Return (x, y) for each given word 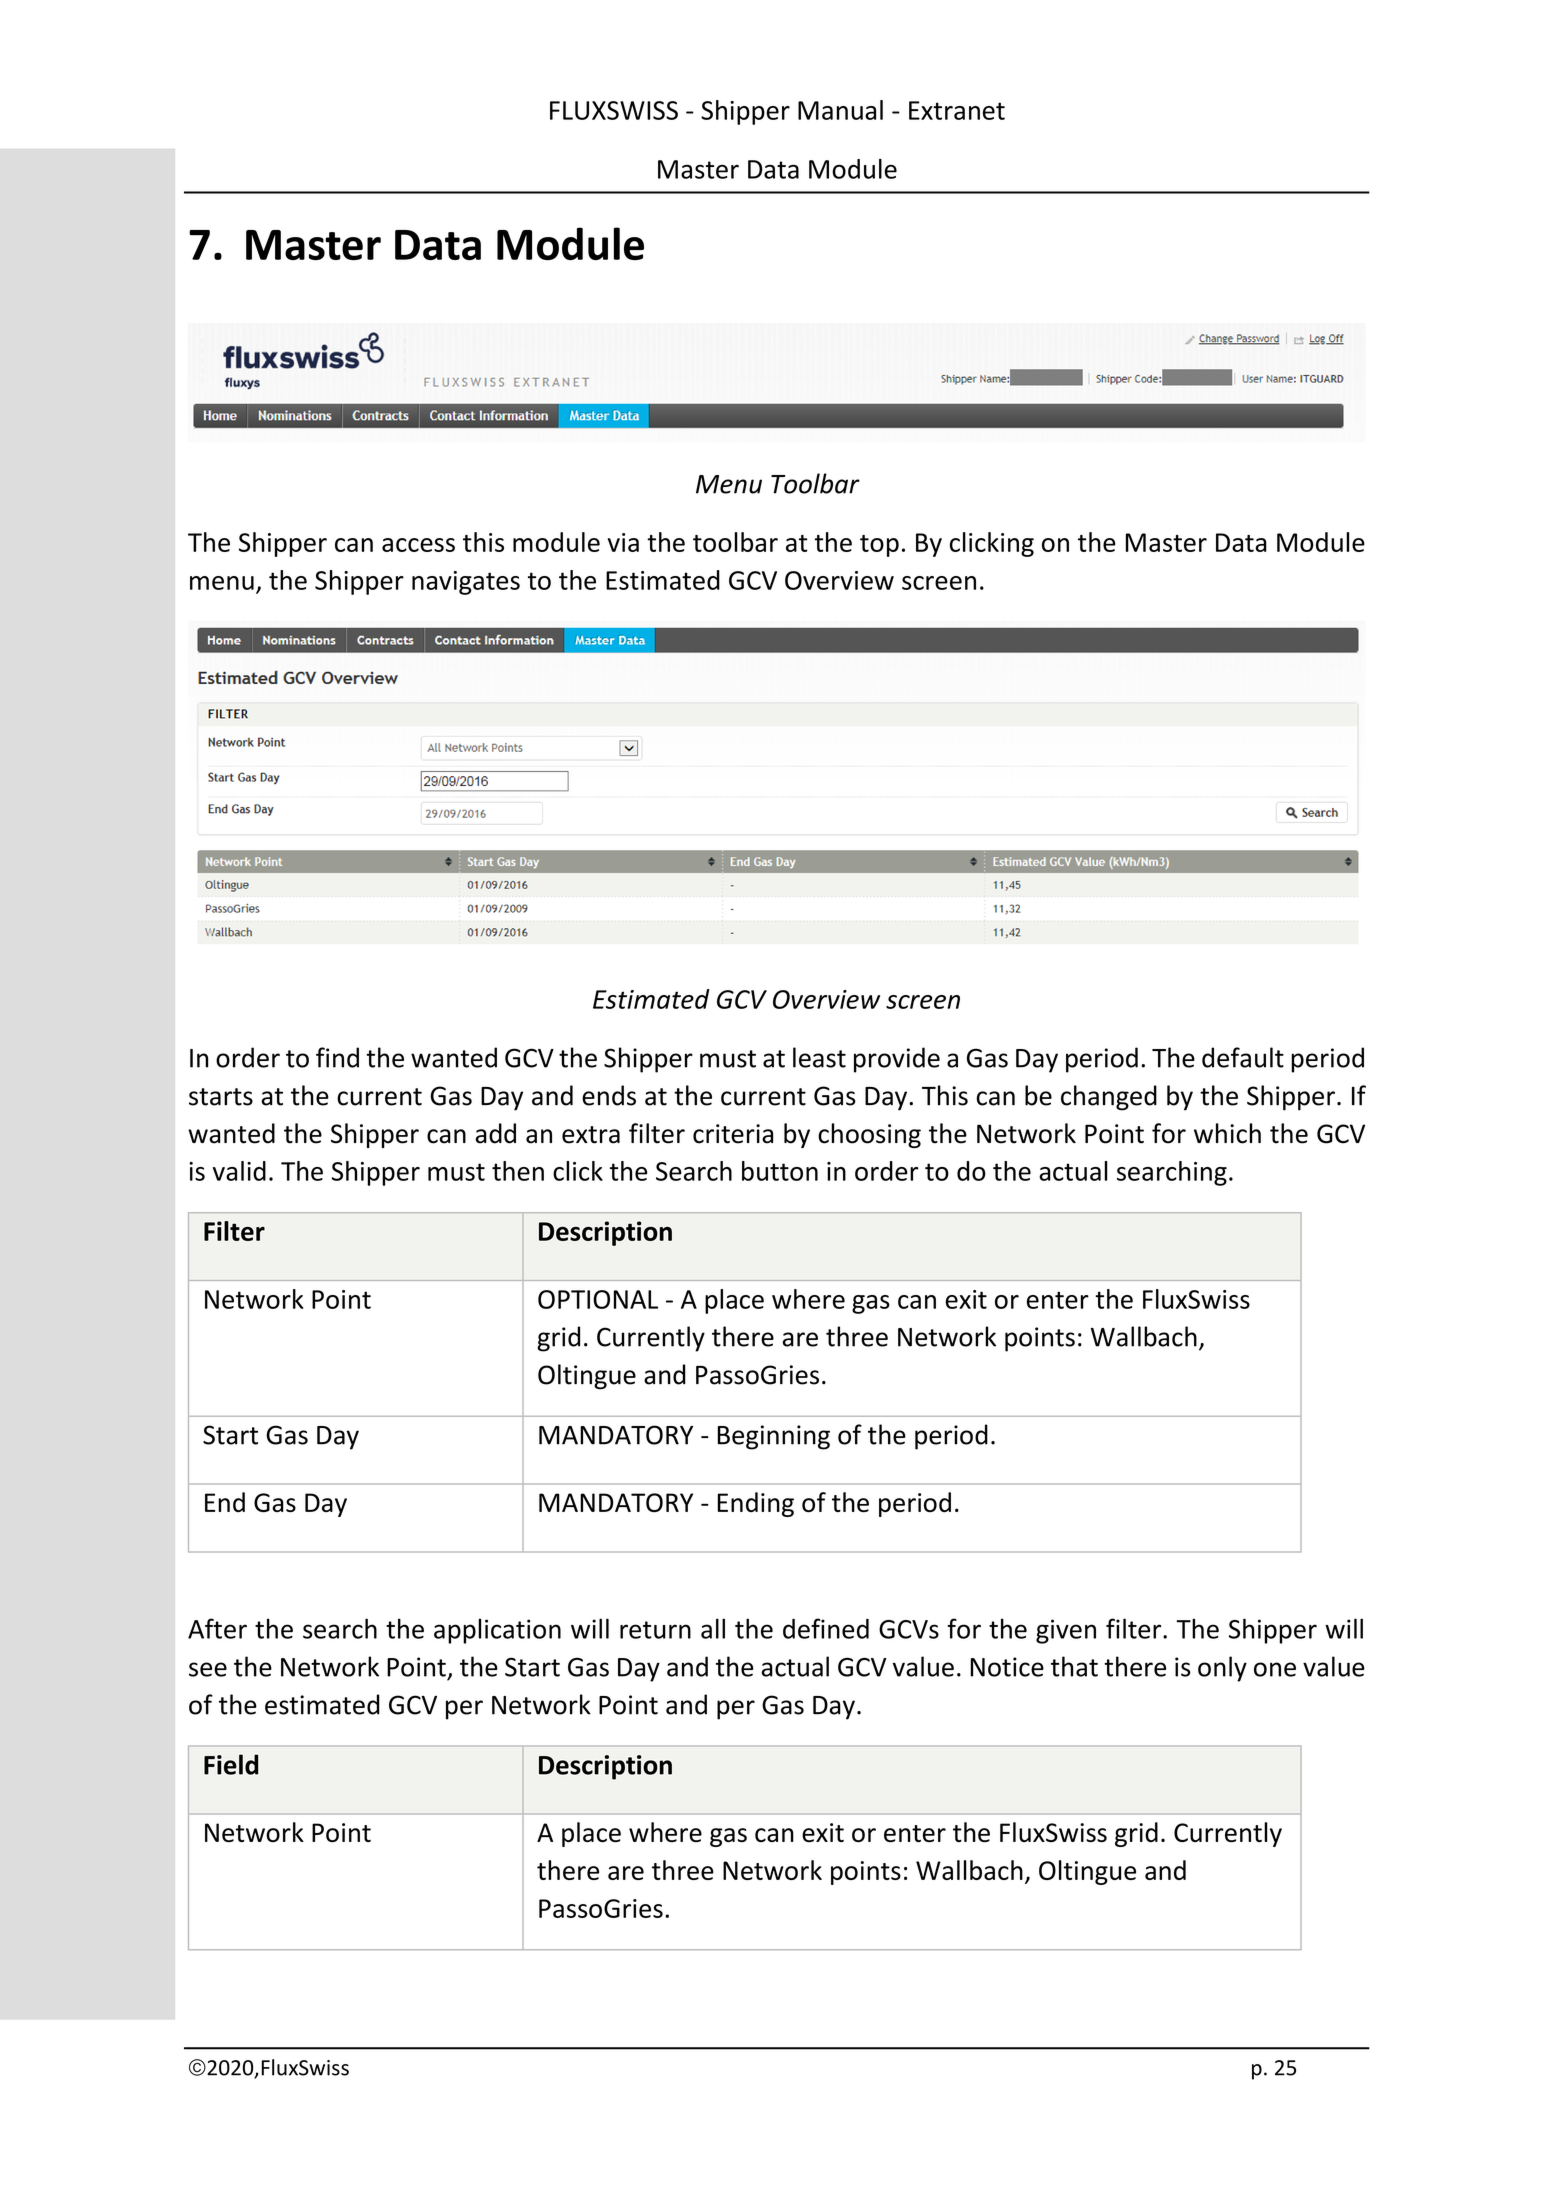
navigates (466, 583)
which (1227, 1133)
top (879, 546)
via (623, 542)
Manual (840, 110)
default (1243, 1057)
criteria (733, 1134)
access (418, 545)
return (655, 1630)
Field (231, 1764)
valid (239, 1171)
